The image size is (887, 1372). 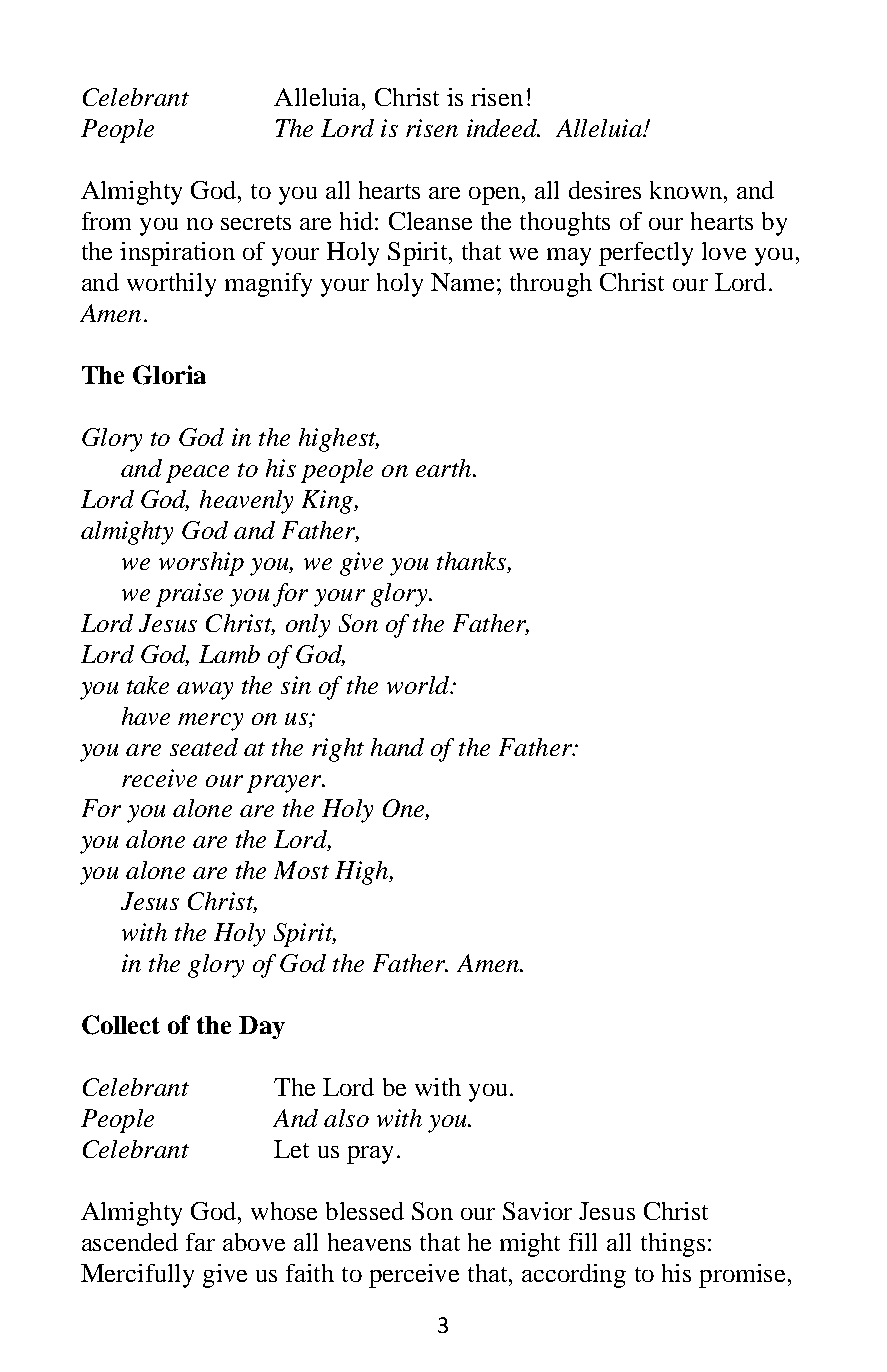 What do you see at coordinates (430, 221) in the screenshot?
I see `Cleanse` at bounding box center [430, 221].
